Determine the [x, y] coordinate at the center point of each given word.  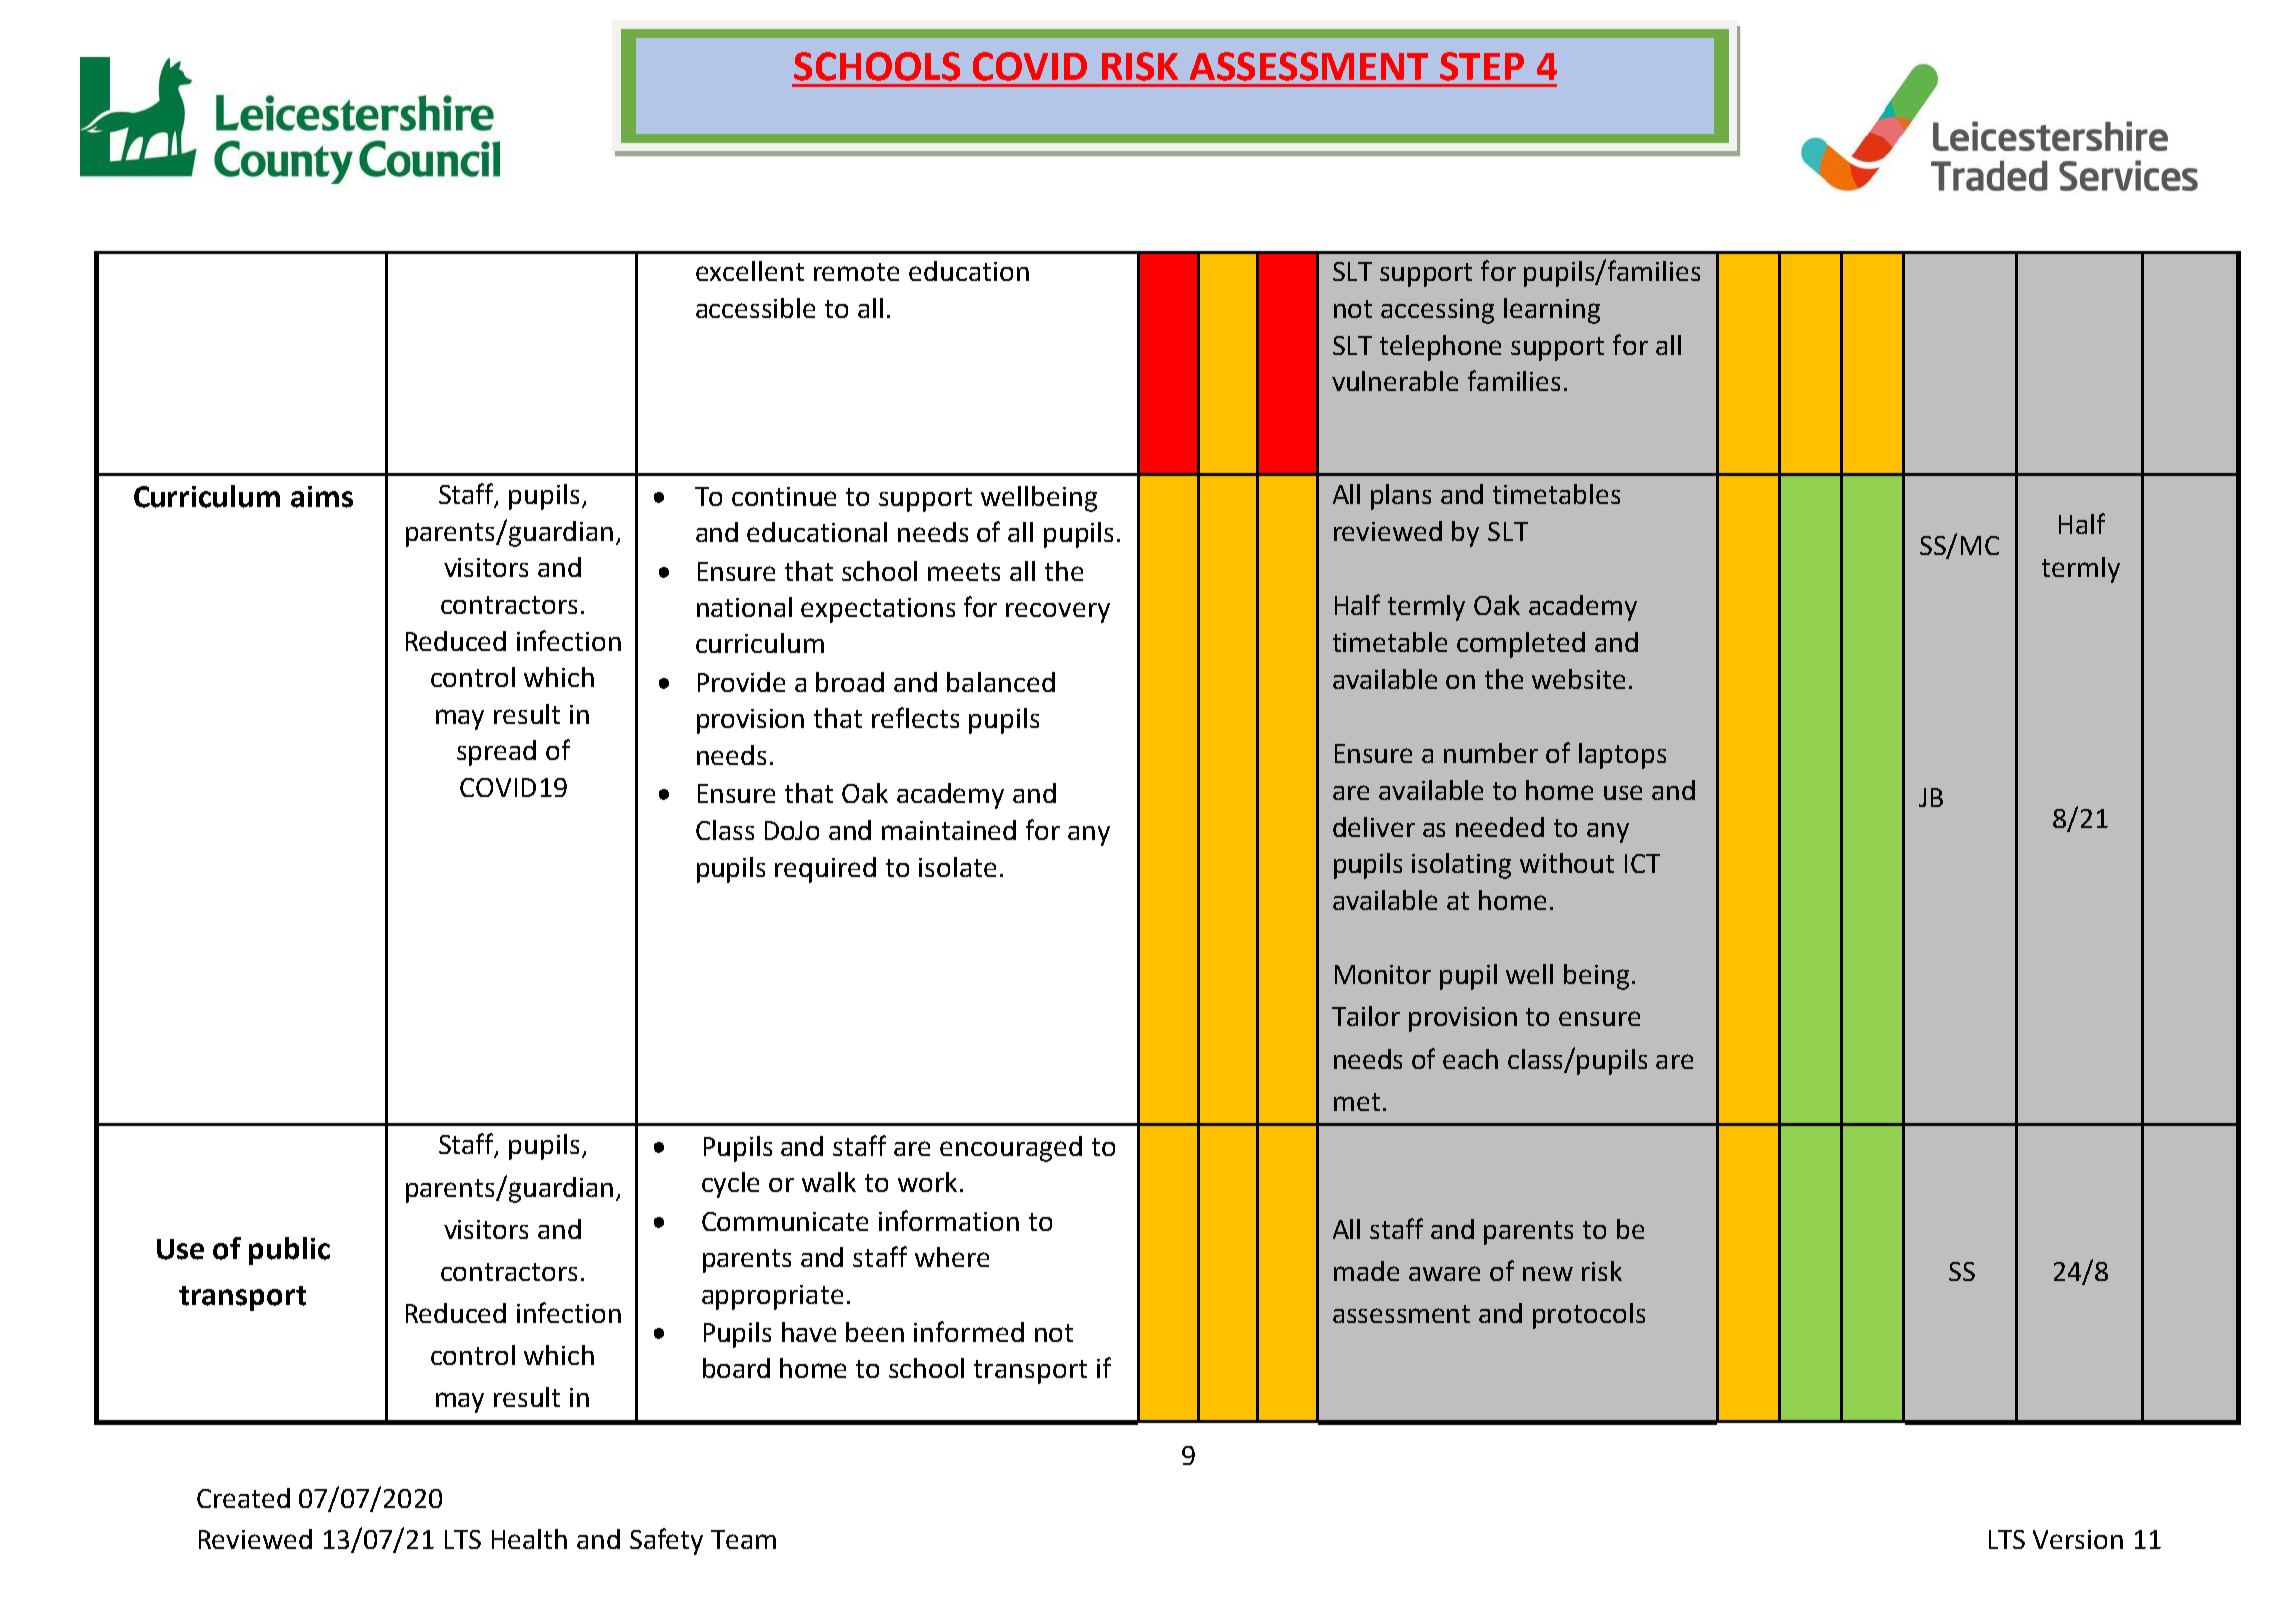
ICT [1642, 863]
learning [1552, 311]
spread [496, 753]
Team [743, 1539]
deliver [1374, 827]
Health [529, 1539]
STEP [1482, 66]
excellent [750, 271]
